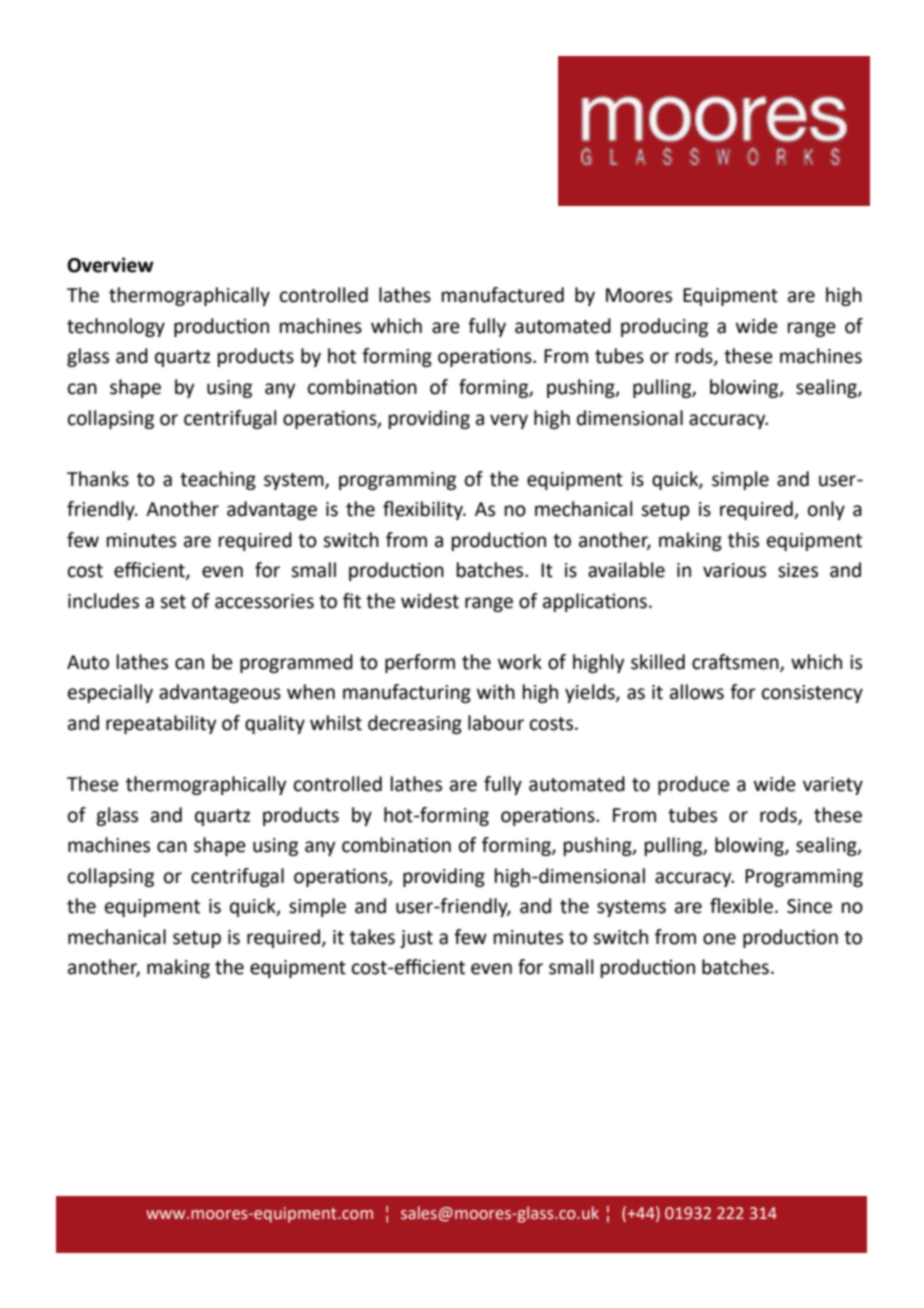 The height and width of the page is (1308, 924). What do you see at coordinates (664, 327) in the page?
I see `producing` at bounding box center [664, 327].
